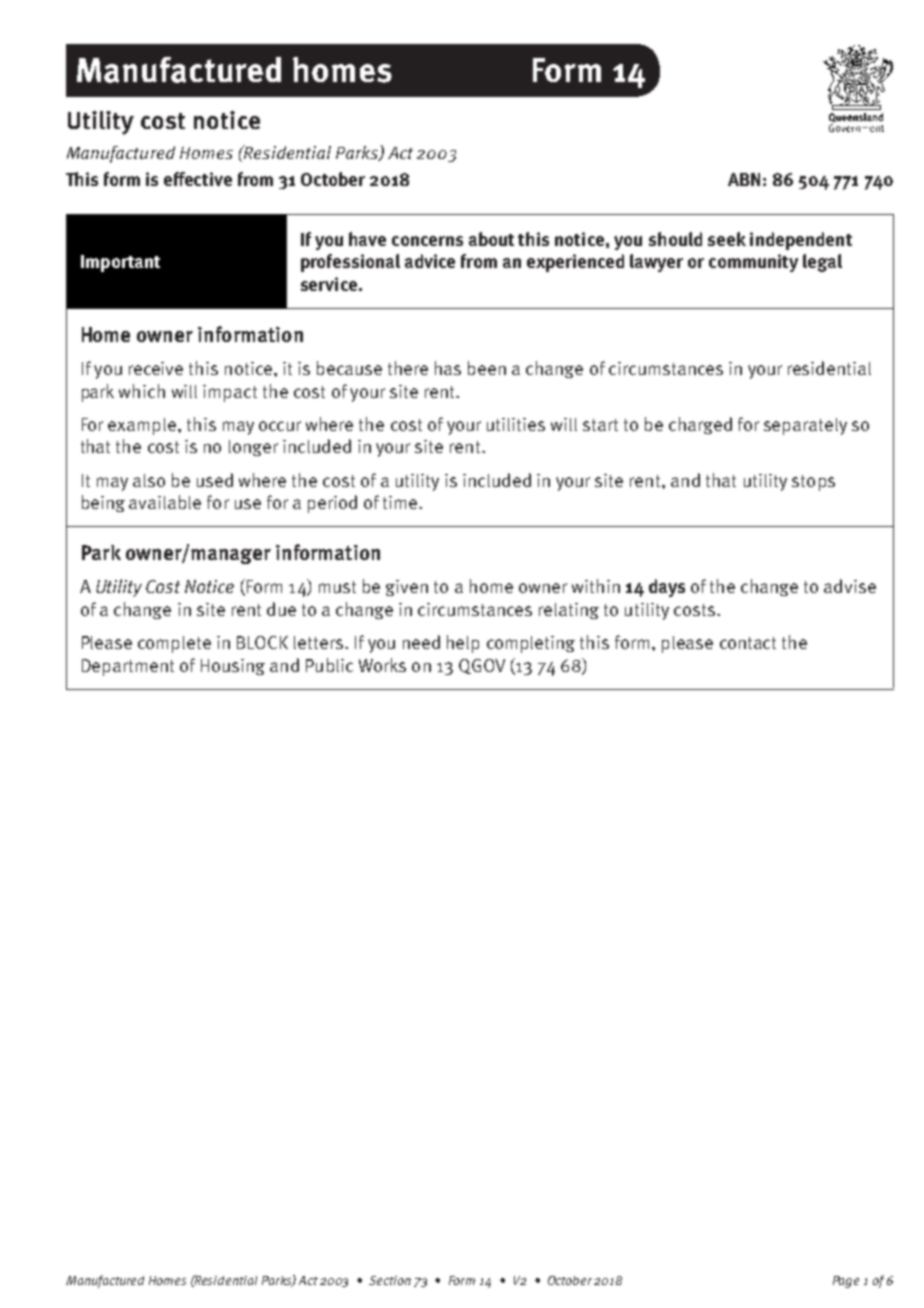 This page has height=1308, width=924. Describe the element at coordinates (846, 1282) in the page. I see `Page` at that location.
